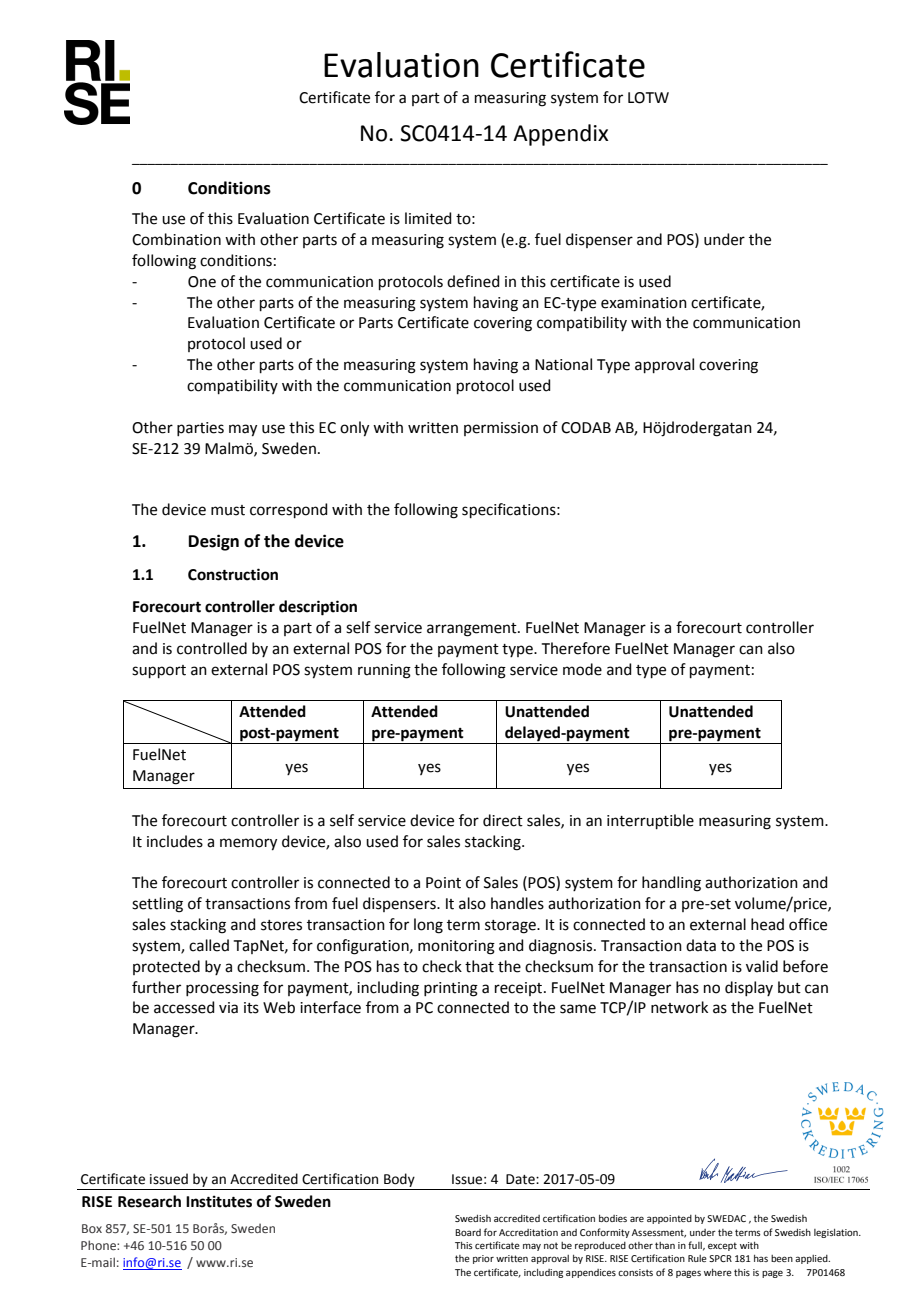 This image has height=1308, width=924. I want to click on settling, so click(157, 905).
